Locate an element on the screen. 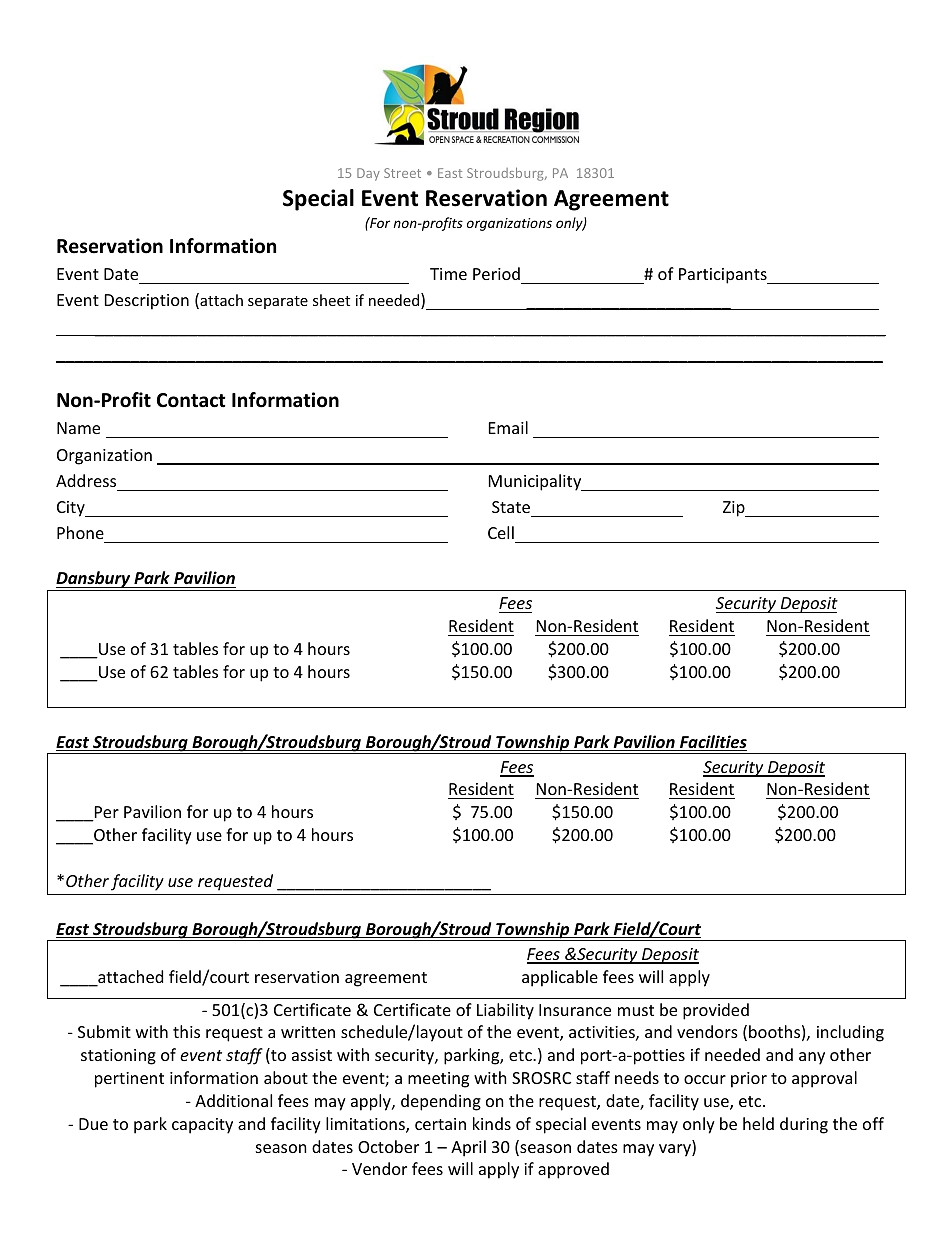 Image resolution: width=952 pixels, height=1233 pixels. held is located at coordinates (758, 1123).
